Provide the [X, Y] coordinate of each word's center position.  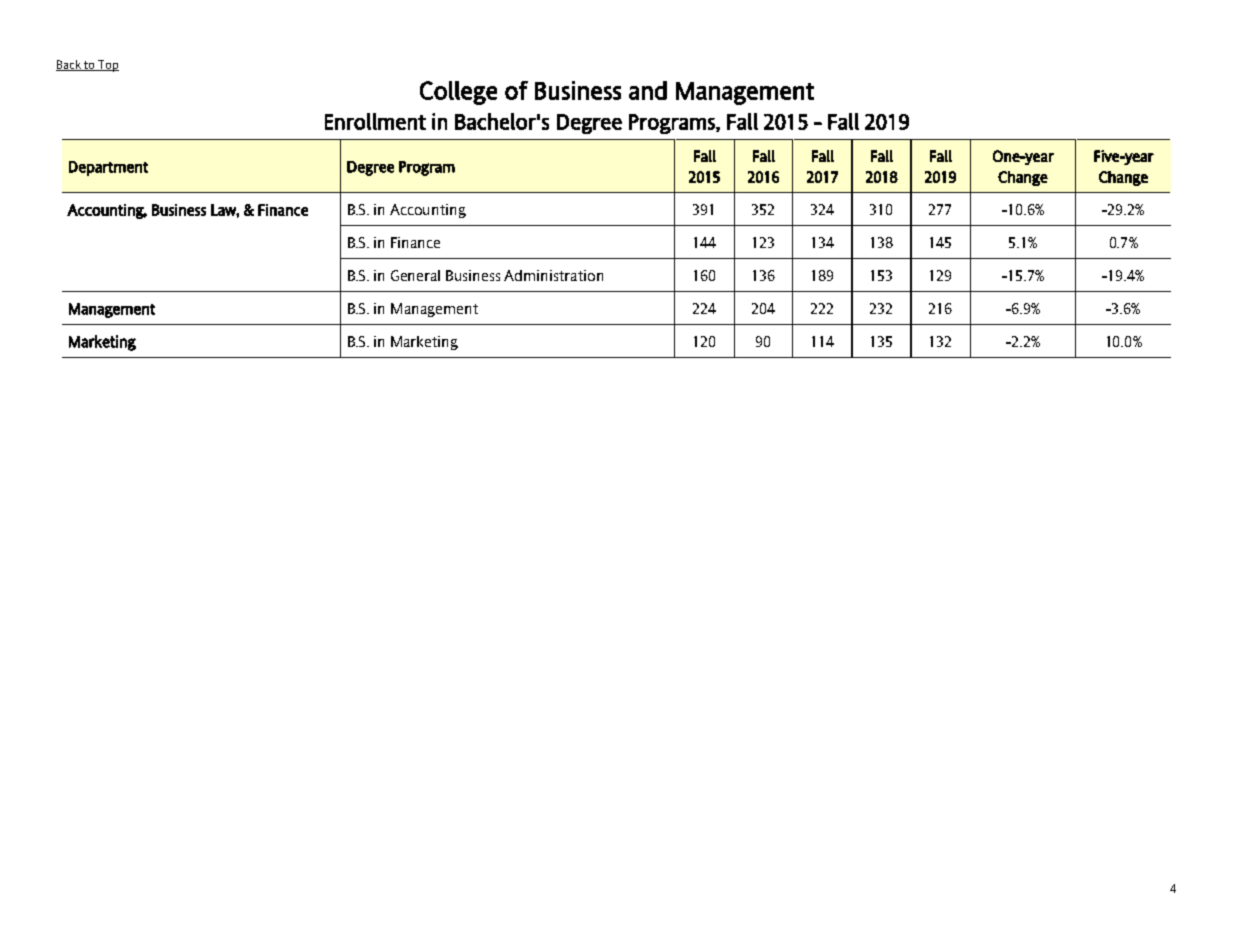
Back [69, 65]
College [458, 93]
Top [107, 66]
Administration [553, 275]
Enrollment [375, 121]
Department [108, 168]
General [415, 275]
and [648, 90]
